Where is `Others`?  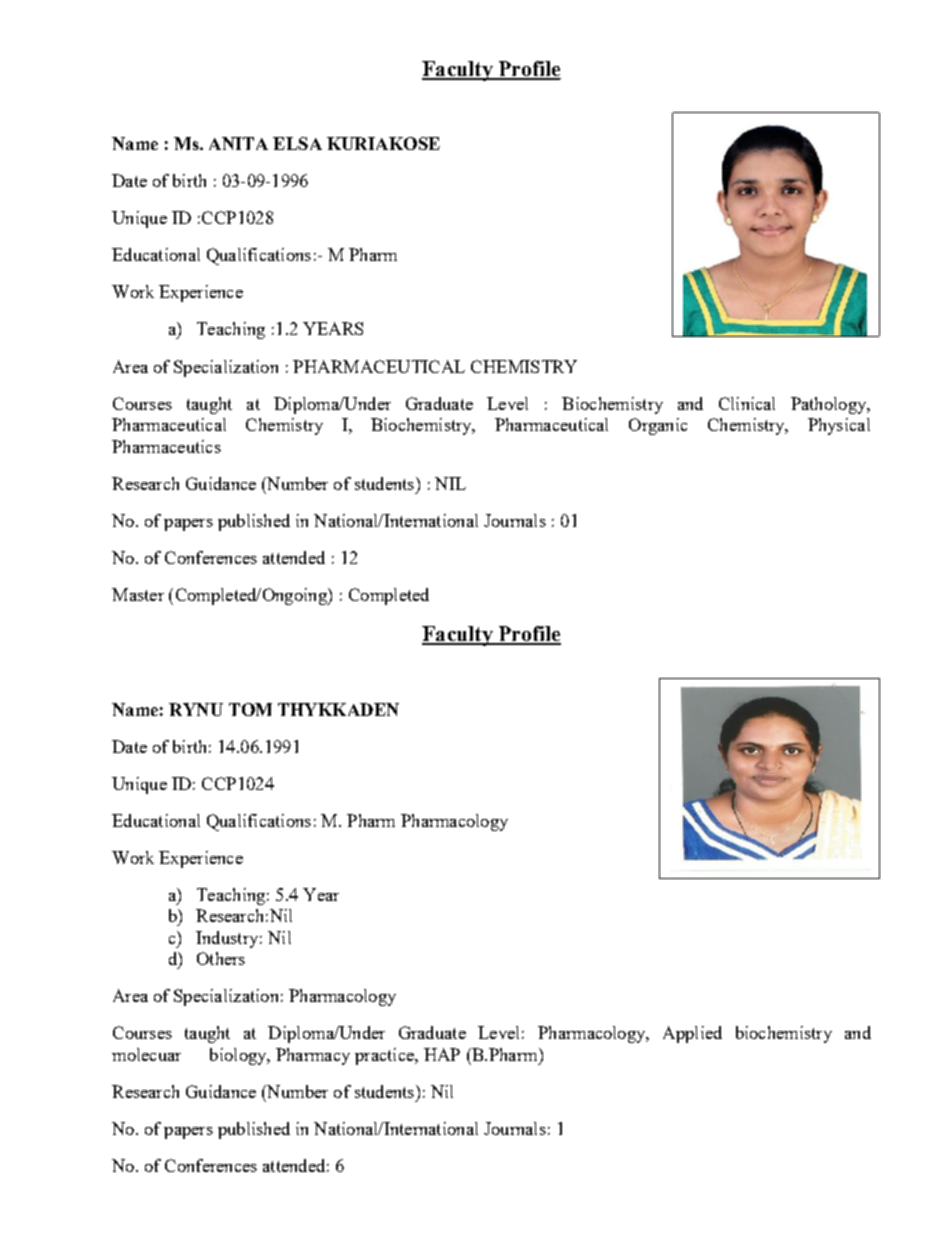 Others is located at coordinates (221, 958).
